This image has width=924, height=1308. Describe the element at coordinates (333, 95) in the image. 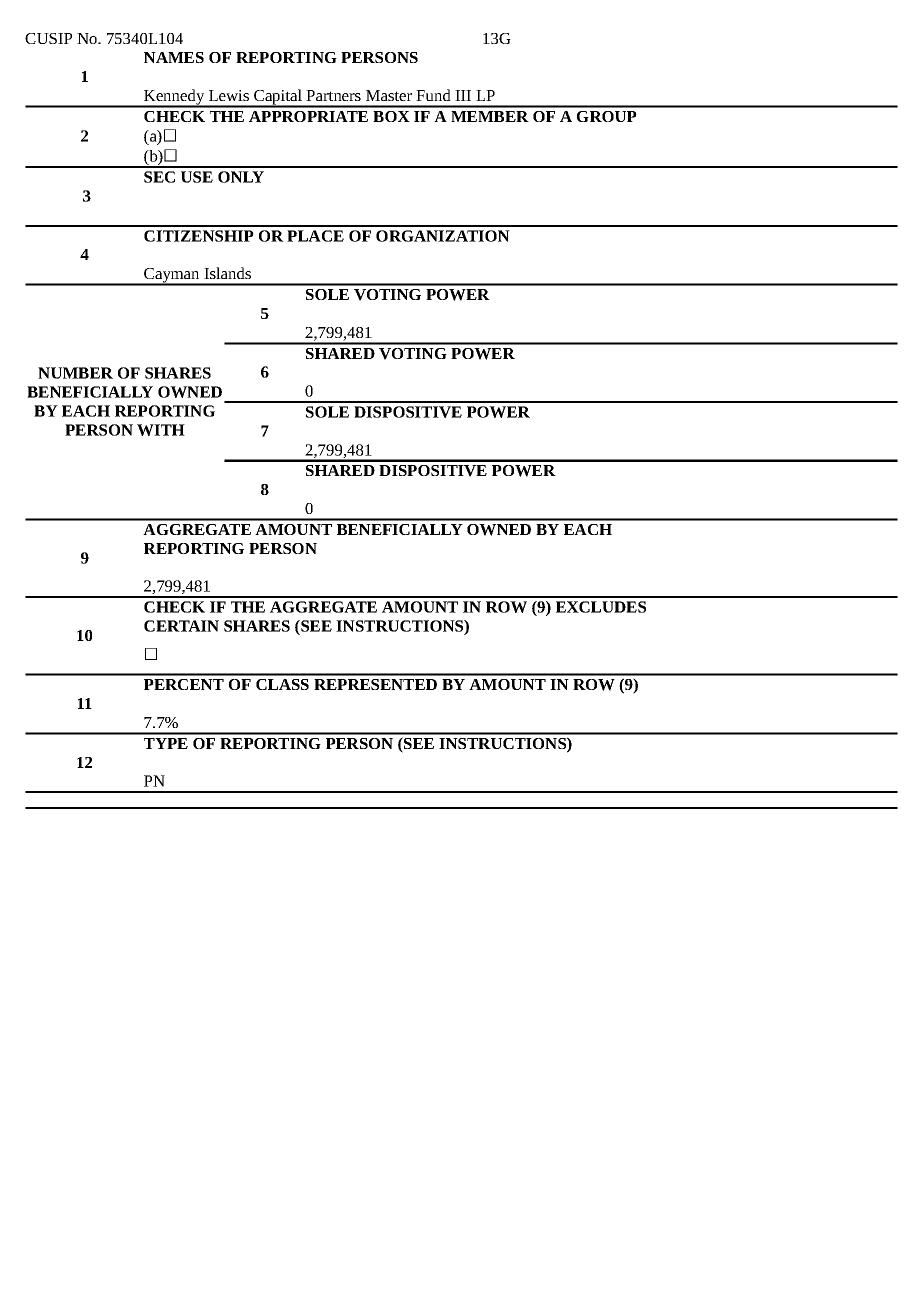

I see `Partners` at that location.
